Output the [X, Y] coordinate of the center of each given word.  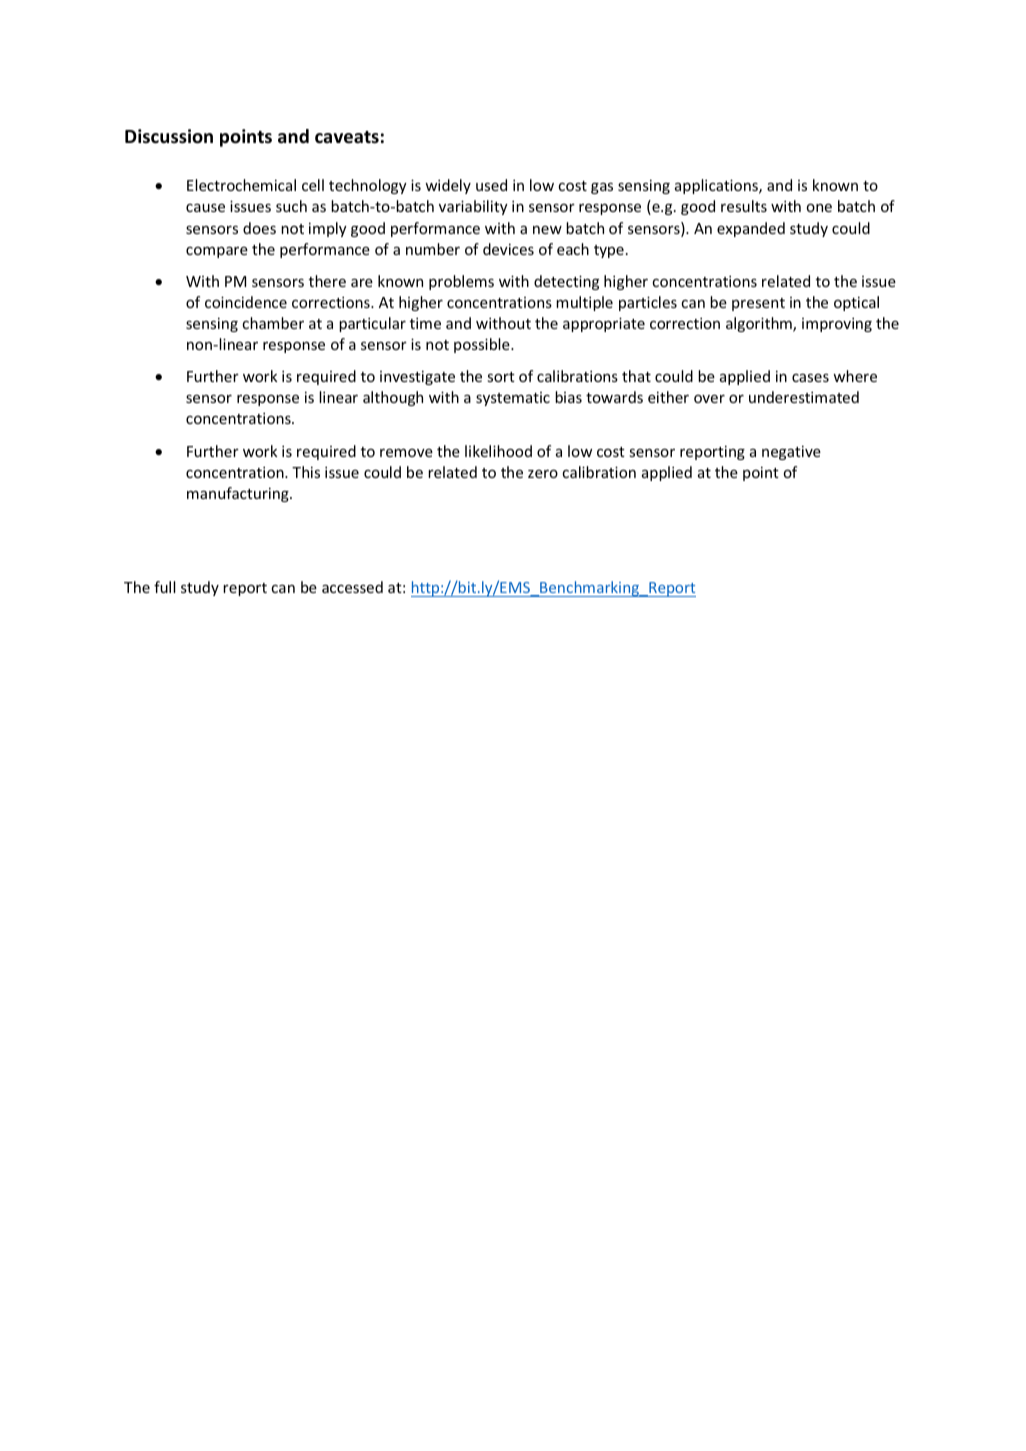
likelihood [498, 451]
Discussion [169, 136]
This [306, 472]
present [758, 304]
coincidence [246, 302]
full [165, 587]
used [491, 185]
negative [791, 452]
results [744, 206]
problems [461, 282]
